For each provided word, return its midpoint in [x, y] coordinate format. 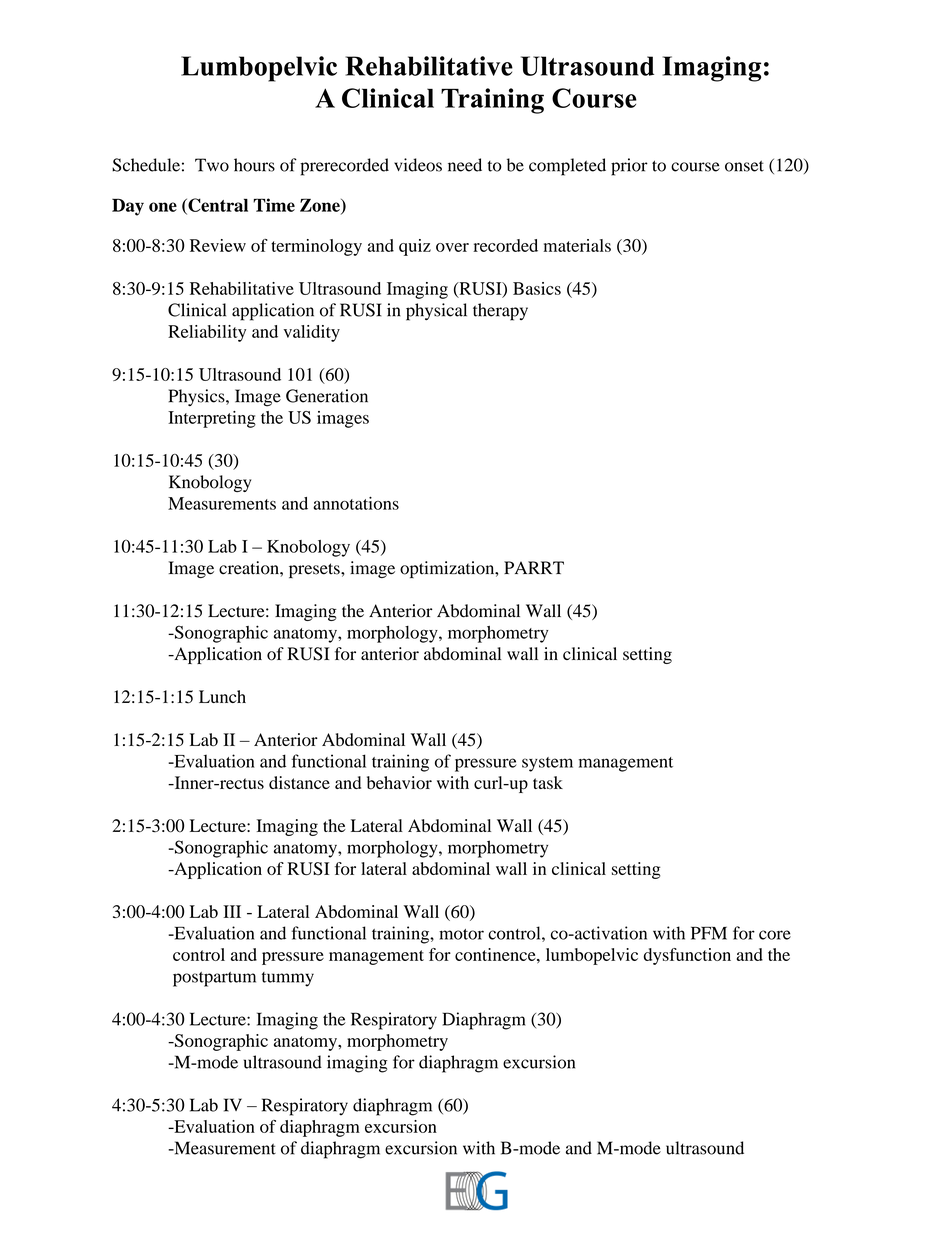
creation [250, 568]
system [547, 764]
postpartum [214, 979]
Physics [198, 397]
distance [299, 782]
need [465, 165]
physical [436, 312]
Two [212, 165]
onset [744, 166]
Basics [537, 288]
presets [315, 570]
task [548, 782]
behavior [399, 783]
